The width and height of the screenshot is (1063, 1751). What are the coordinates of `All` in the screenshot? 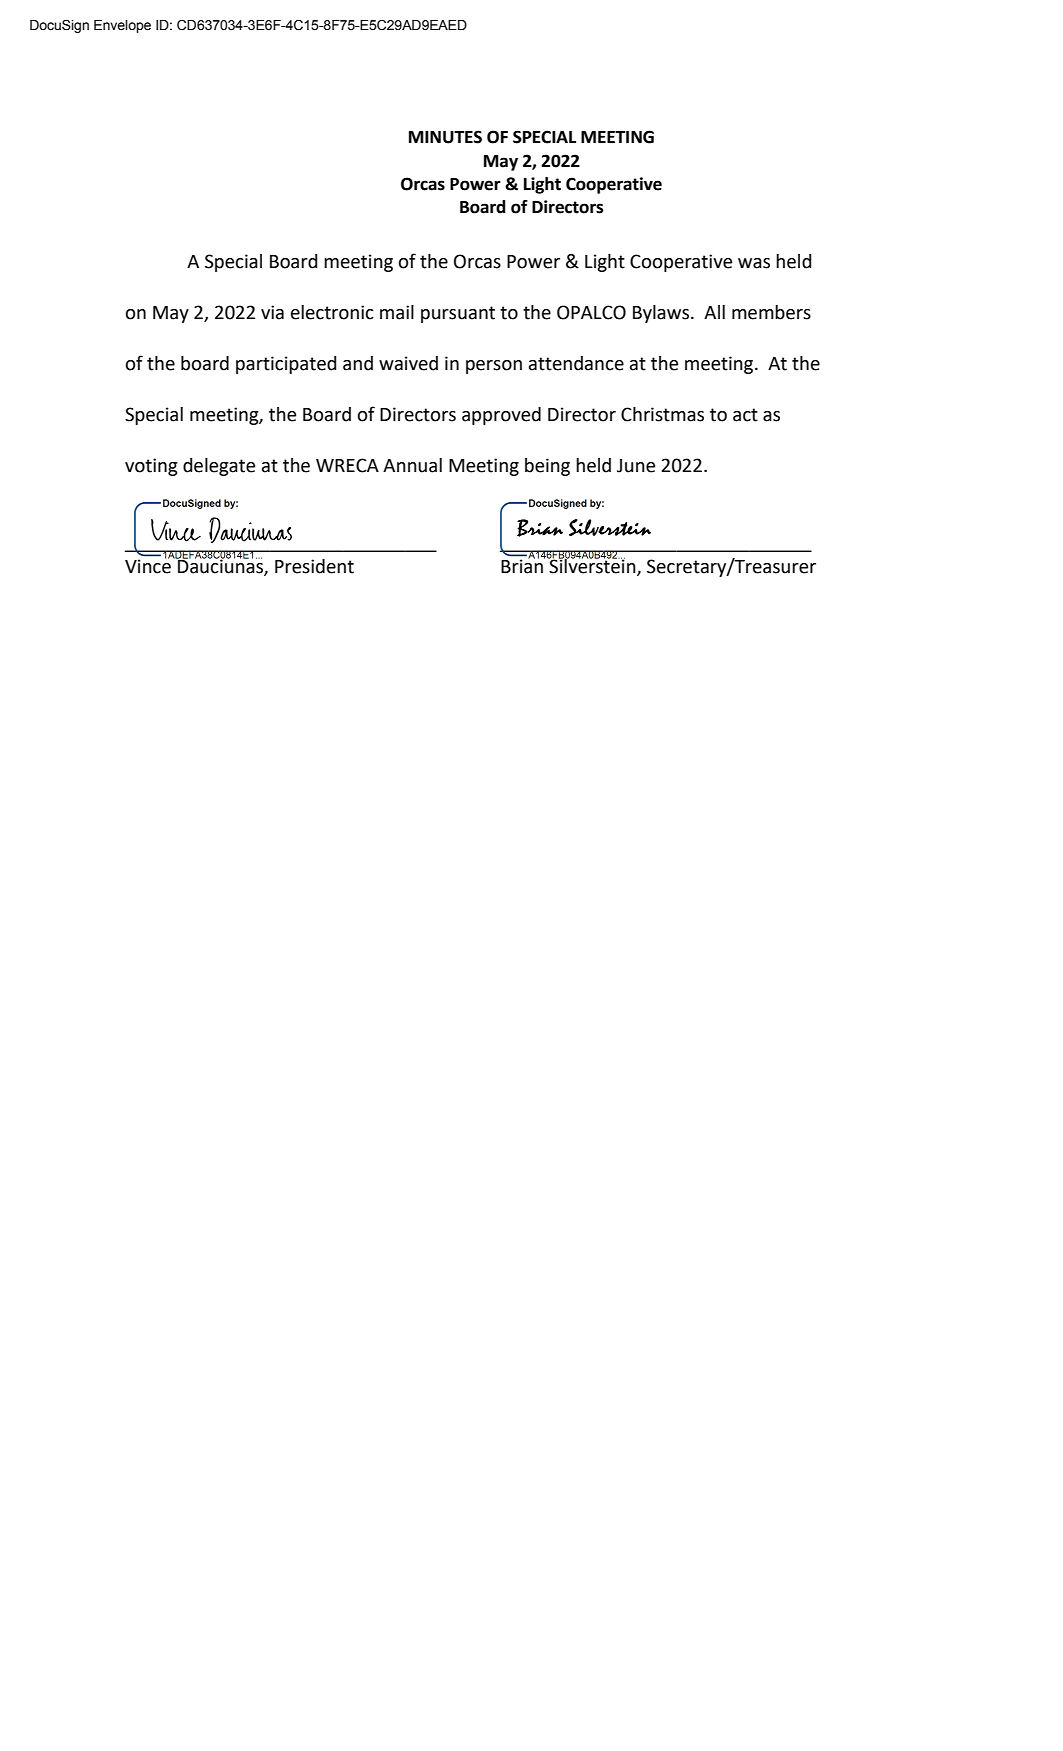 It's located at (714, 312).
